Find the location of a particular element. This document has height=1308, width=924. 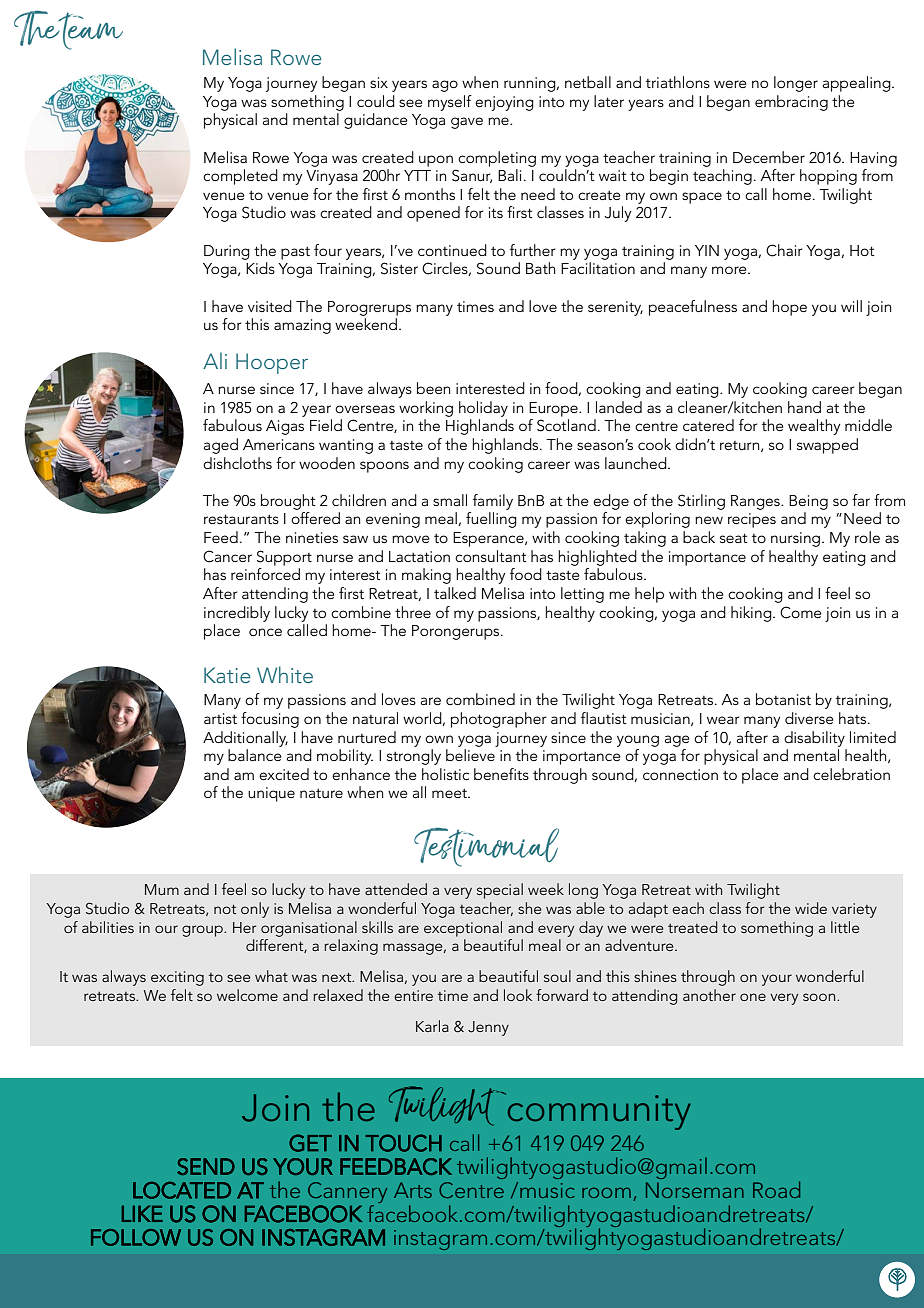

wealthy is located at coordinates (814, 427).
